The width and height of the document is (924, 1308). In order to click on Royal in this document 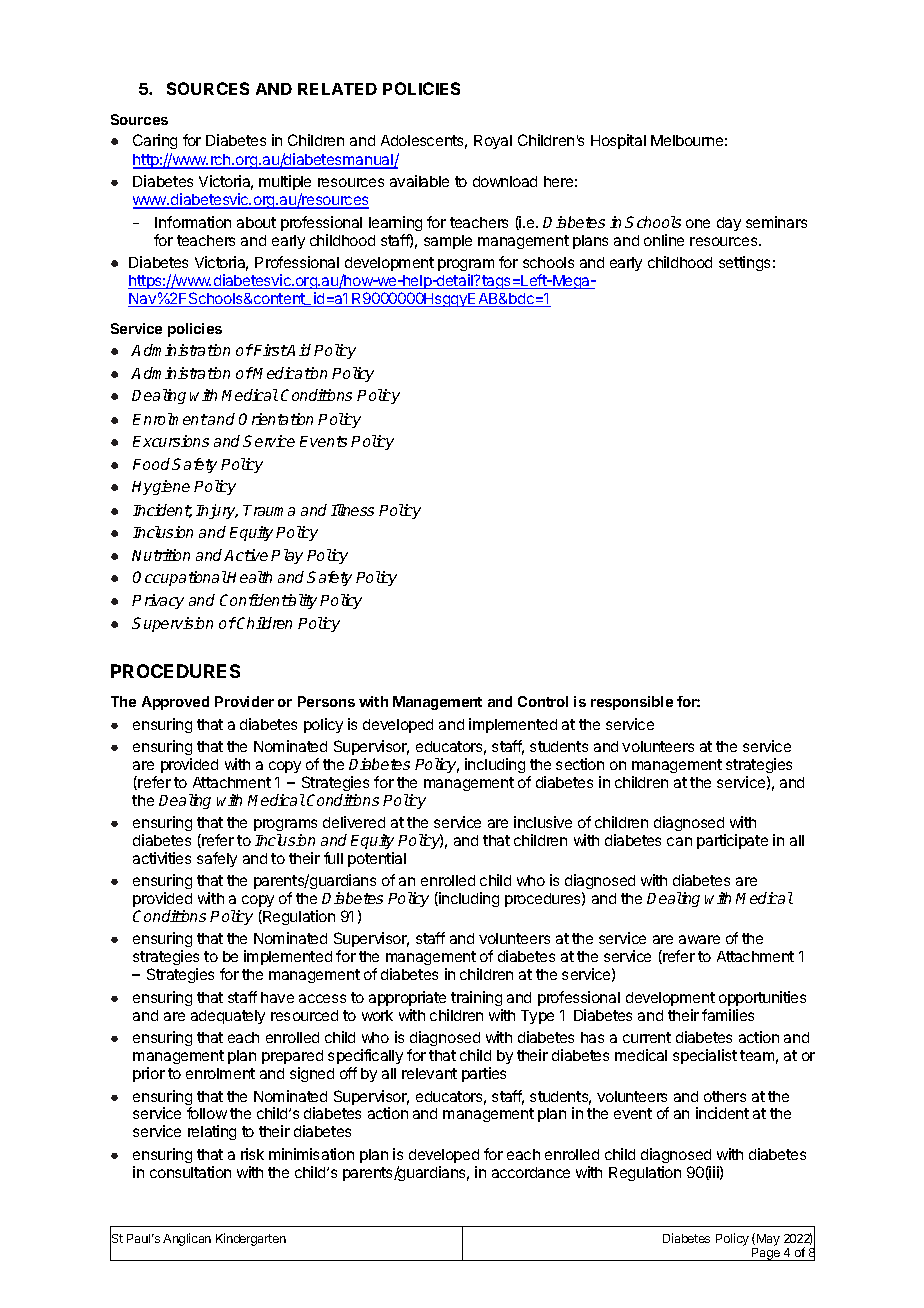, I will do `click(493, 142)`.
